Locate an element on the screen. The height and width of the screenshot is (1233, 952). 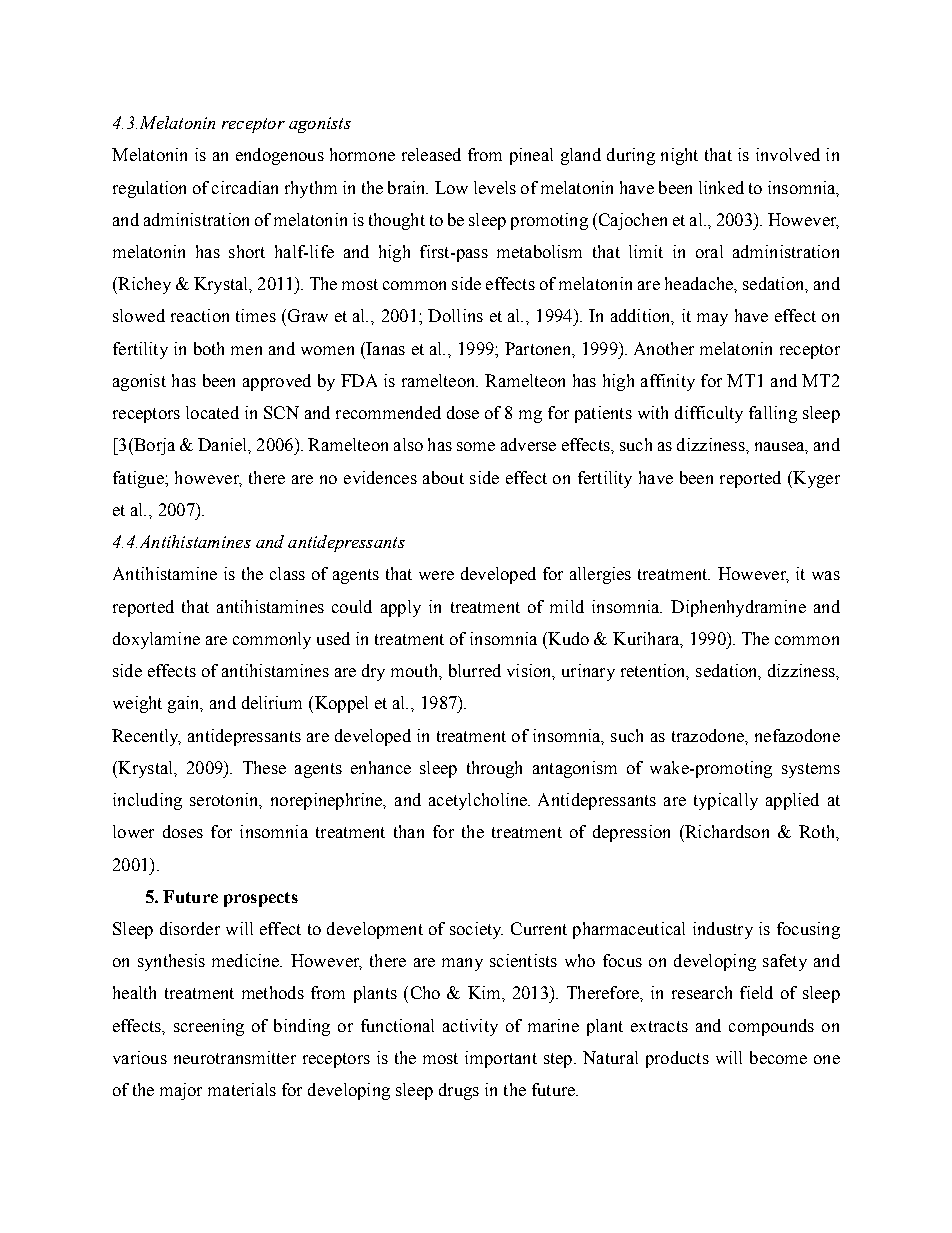
levels is located at coordinates (495, 187).
